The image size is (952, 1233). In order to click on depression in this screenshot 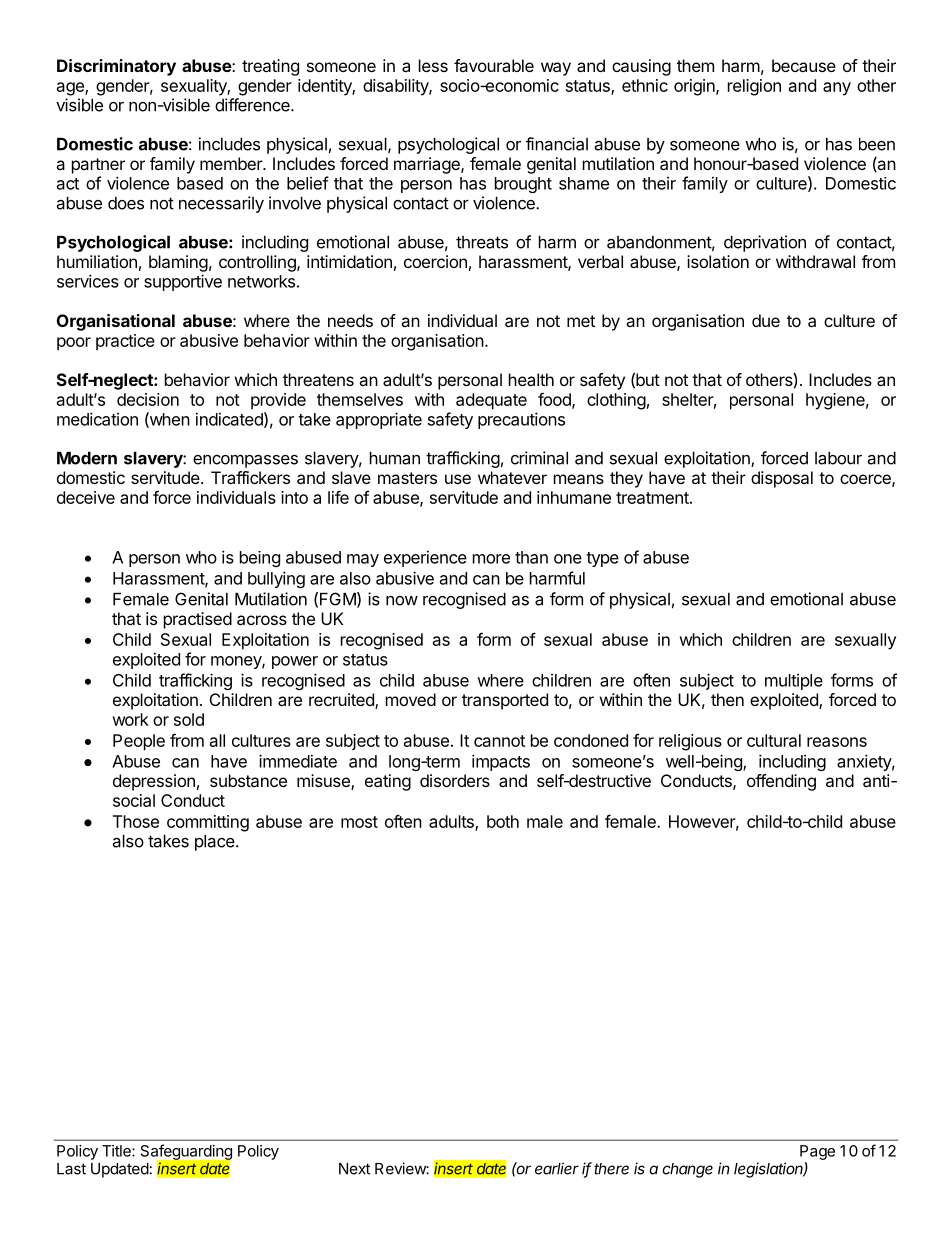, I will do `click(154, 782)`.
